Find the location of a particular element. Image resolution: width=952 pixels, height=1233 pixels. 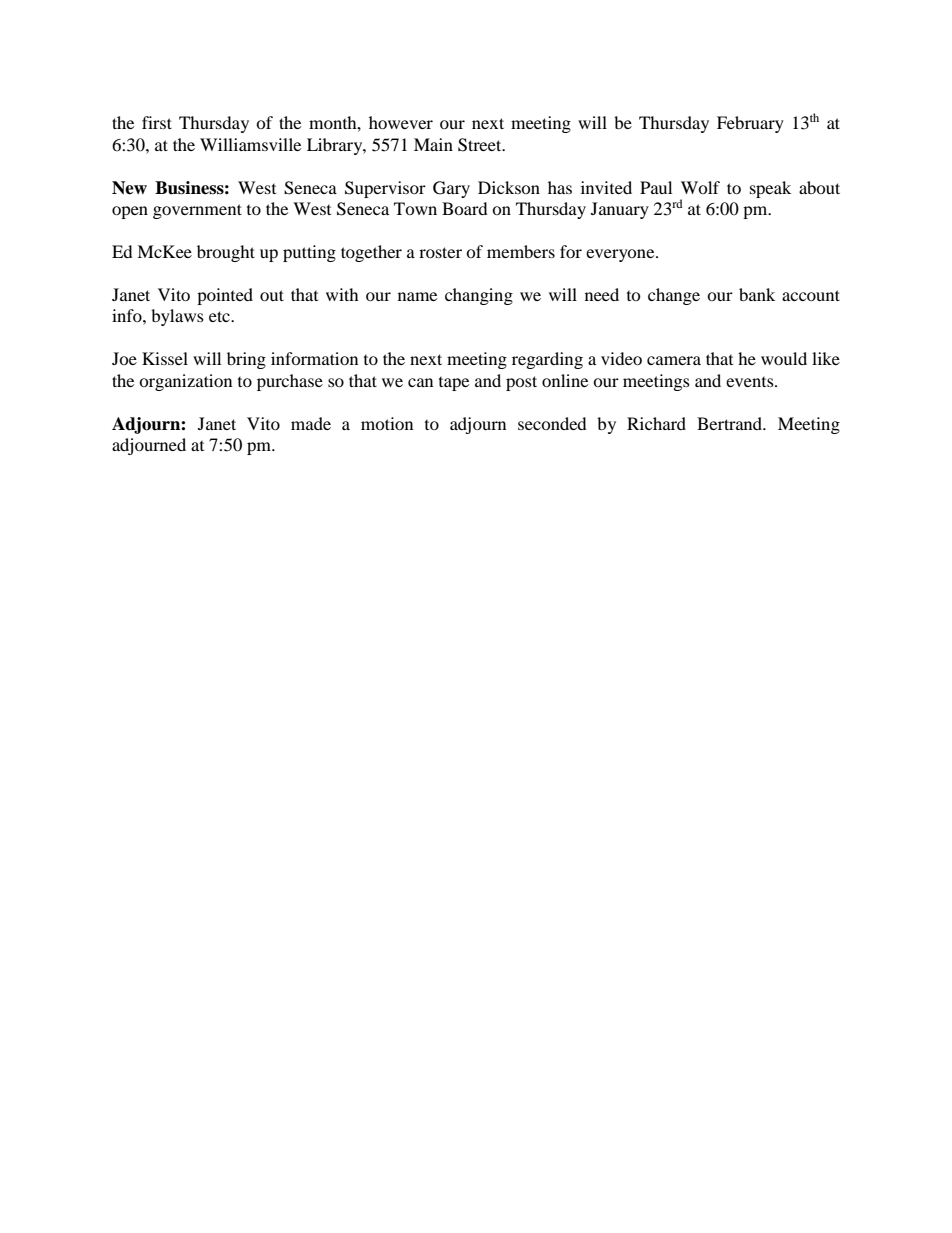

seconded is located at coordinates (552, 423).
